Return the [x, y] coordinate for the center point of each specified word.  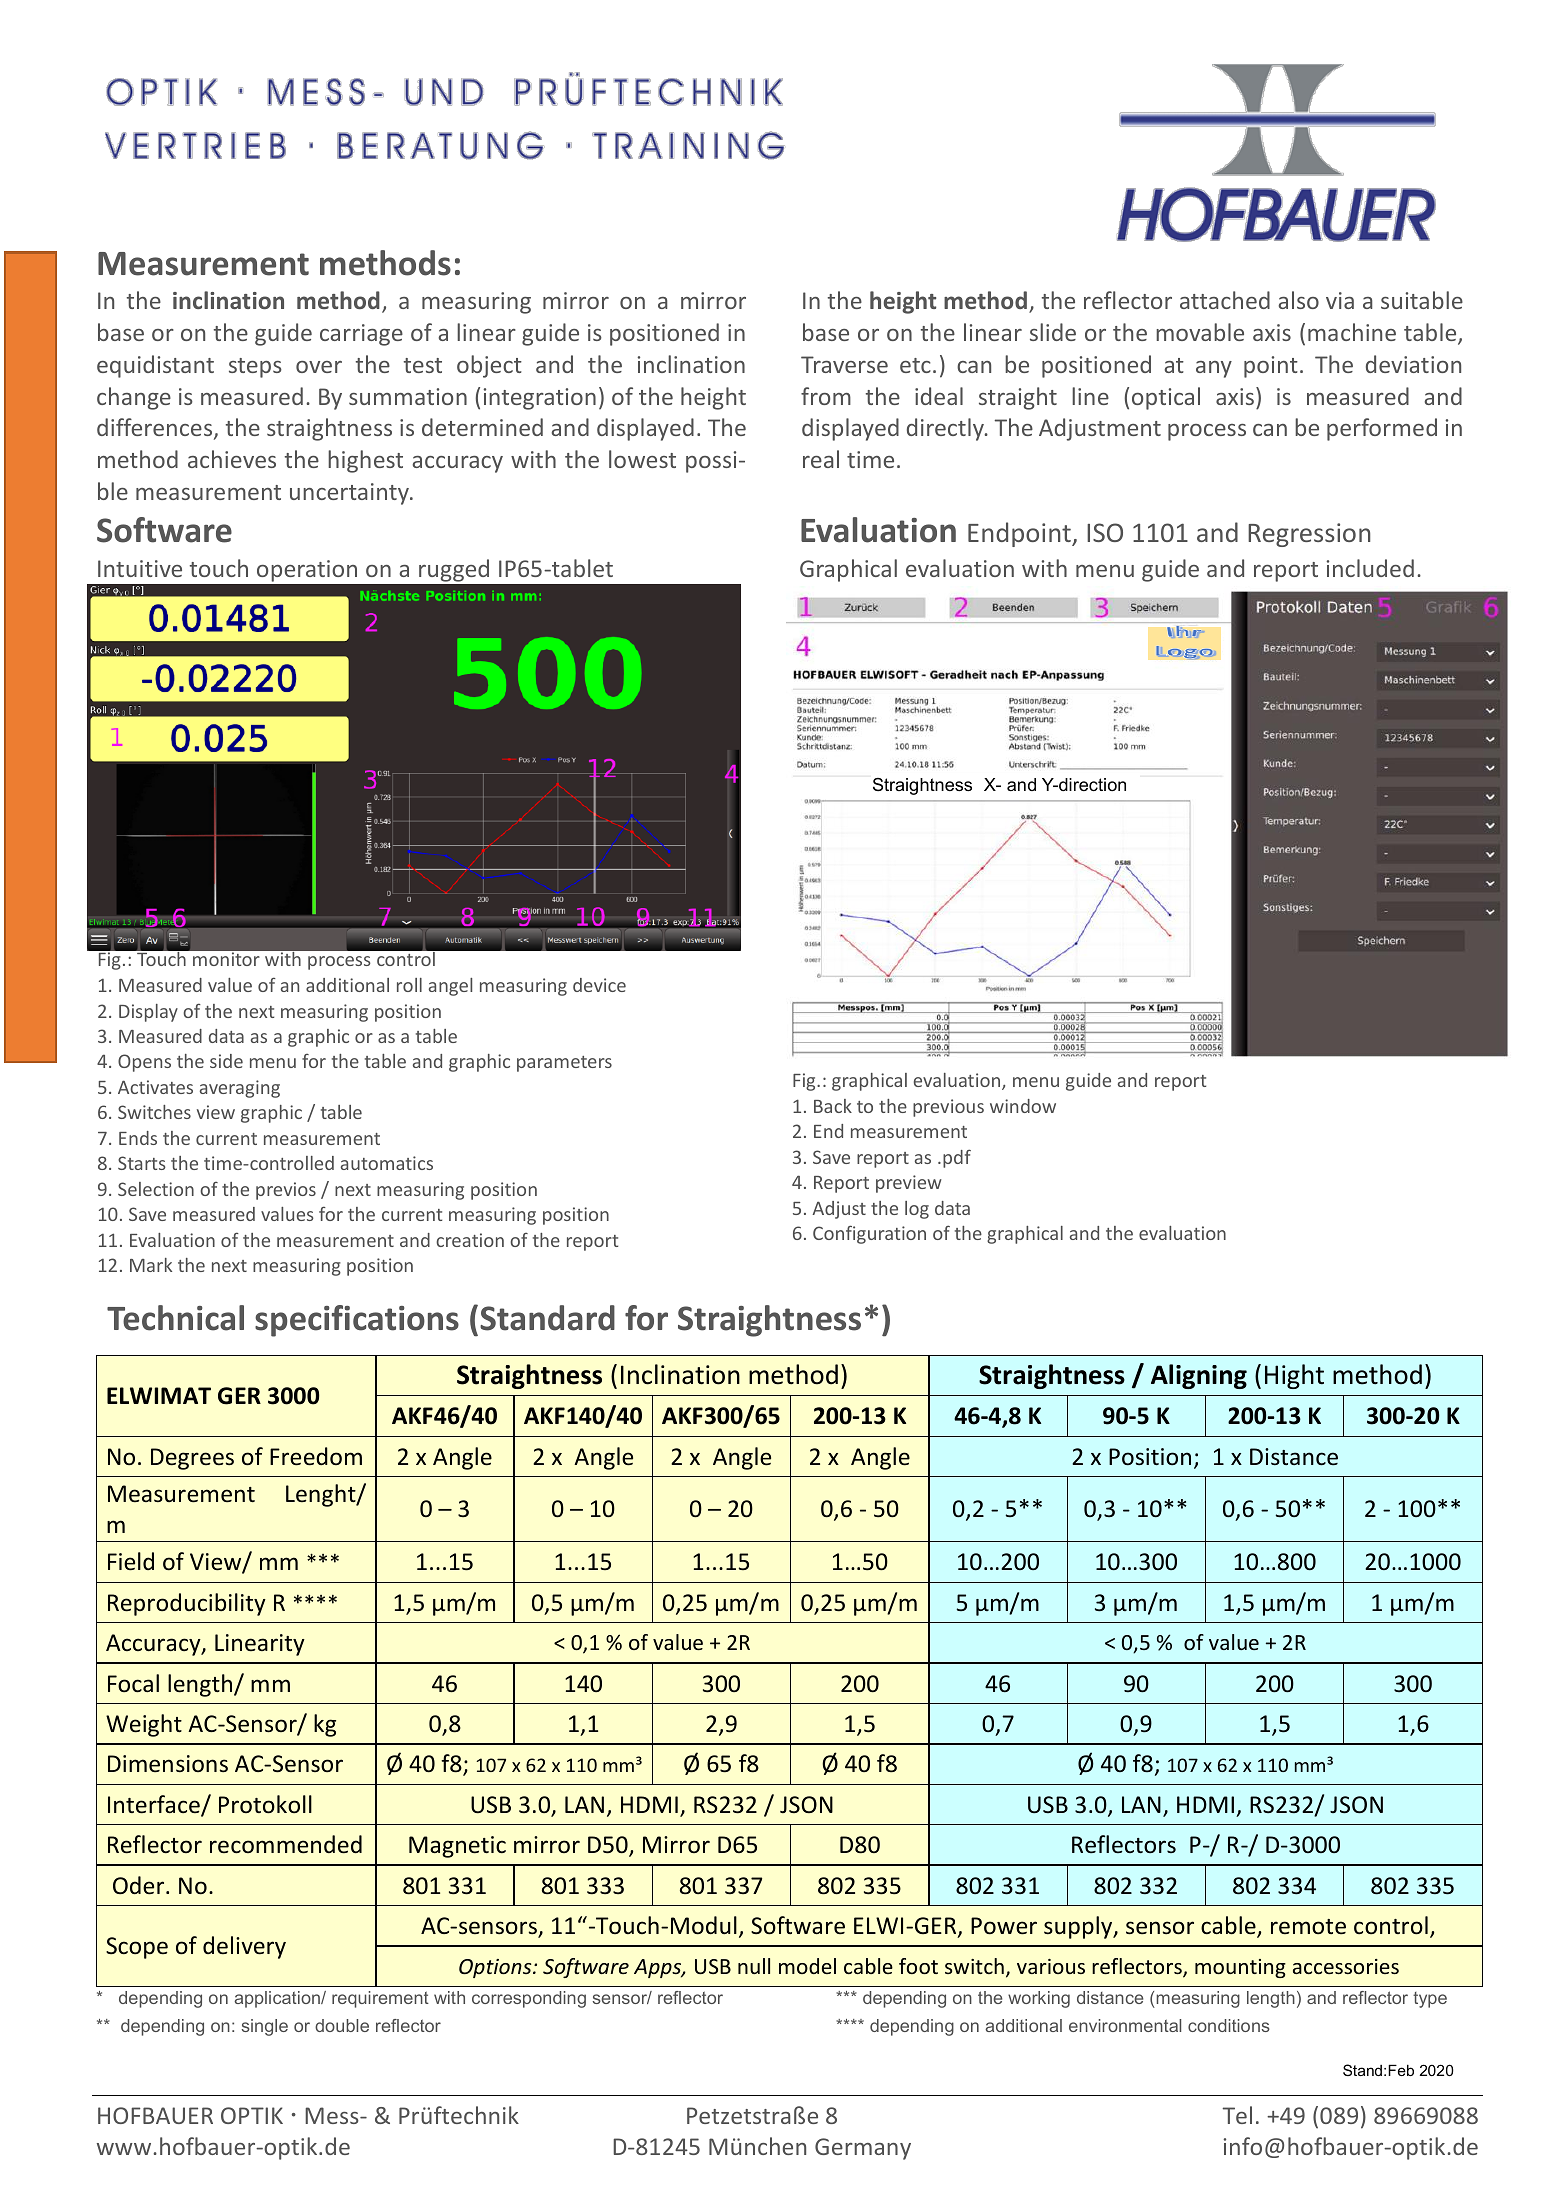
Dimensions [168, 1764]
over [319, 367]
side [226, 1061]
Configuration [869, 1234]
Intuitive [140, 568]
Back [833, 1106]
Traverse [844, 364]
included [1370, 568]
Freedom [316, 1456]
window [1023, 1106]
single [265, 2027]
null [754, 1966]
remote [1308, 1927]
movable [1200, 332]
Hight [1294, 1376]
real [821, 459]
